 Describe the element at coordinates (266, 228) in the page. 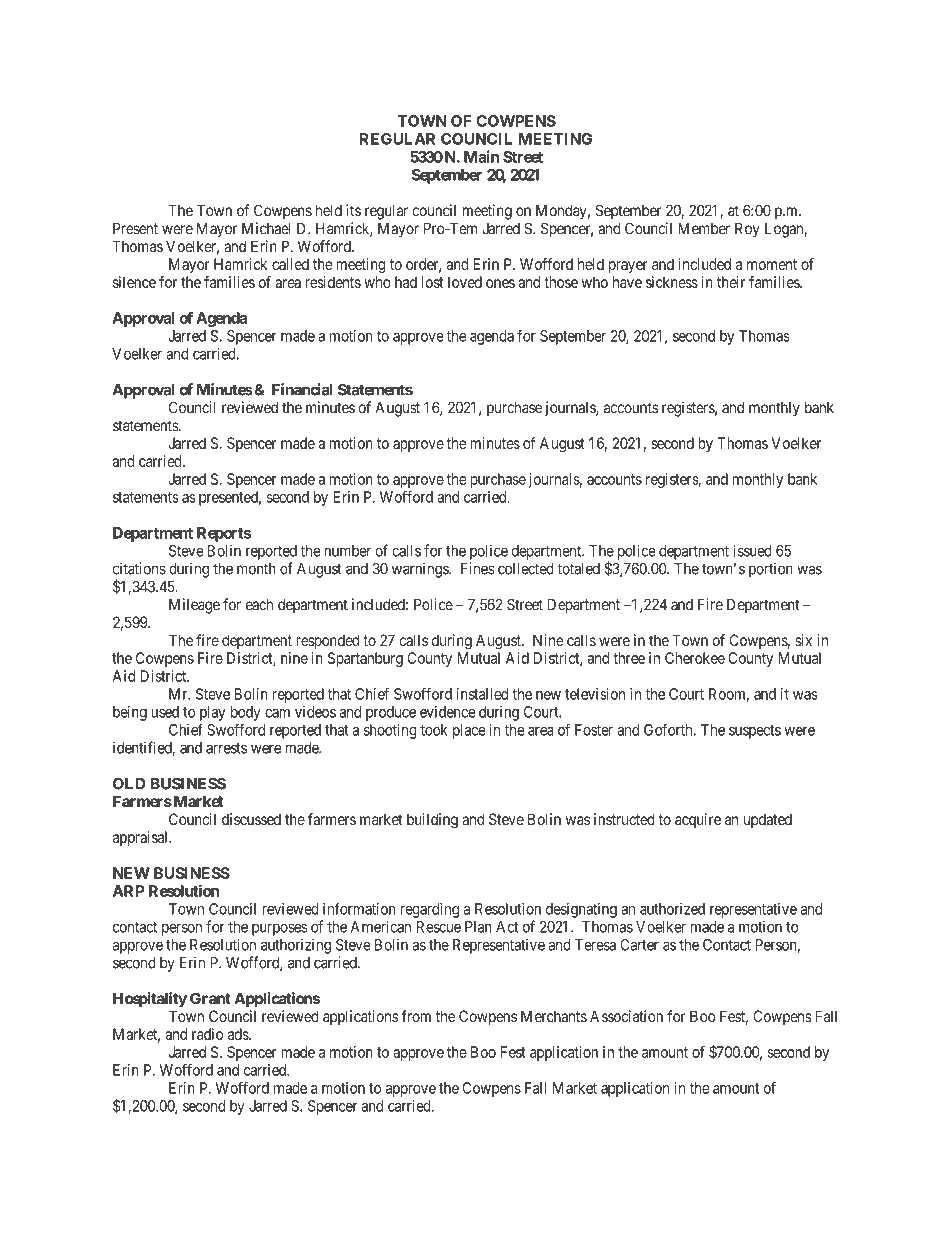

I see `Michael` at that location.
